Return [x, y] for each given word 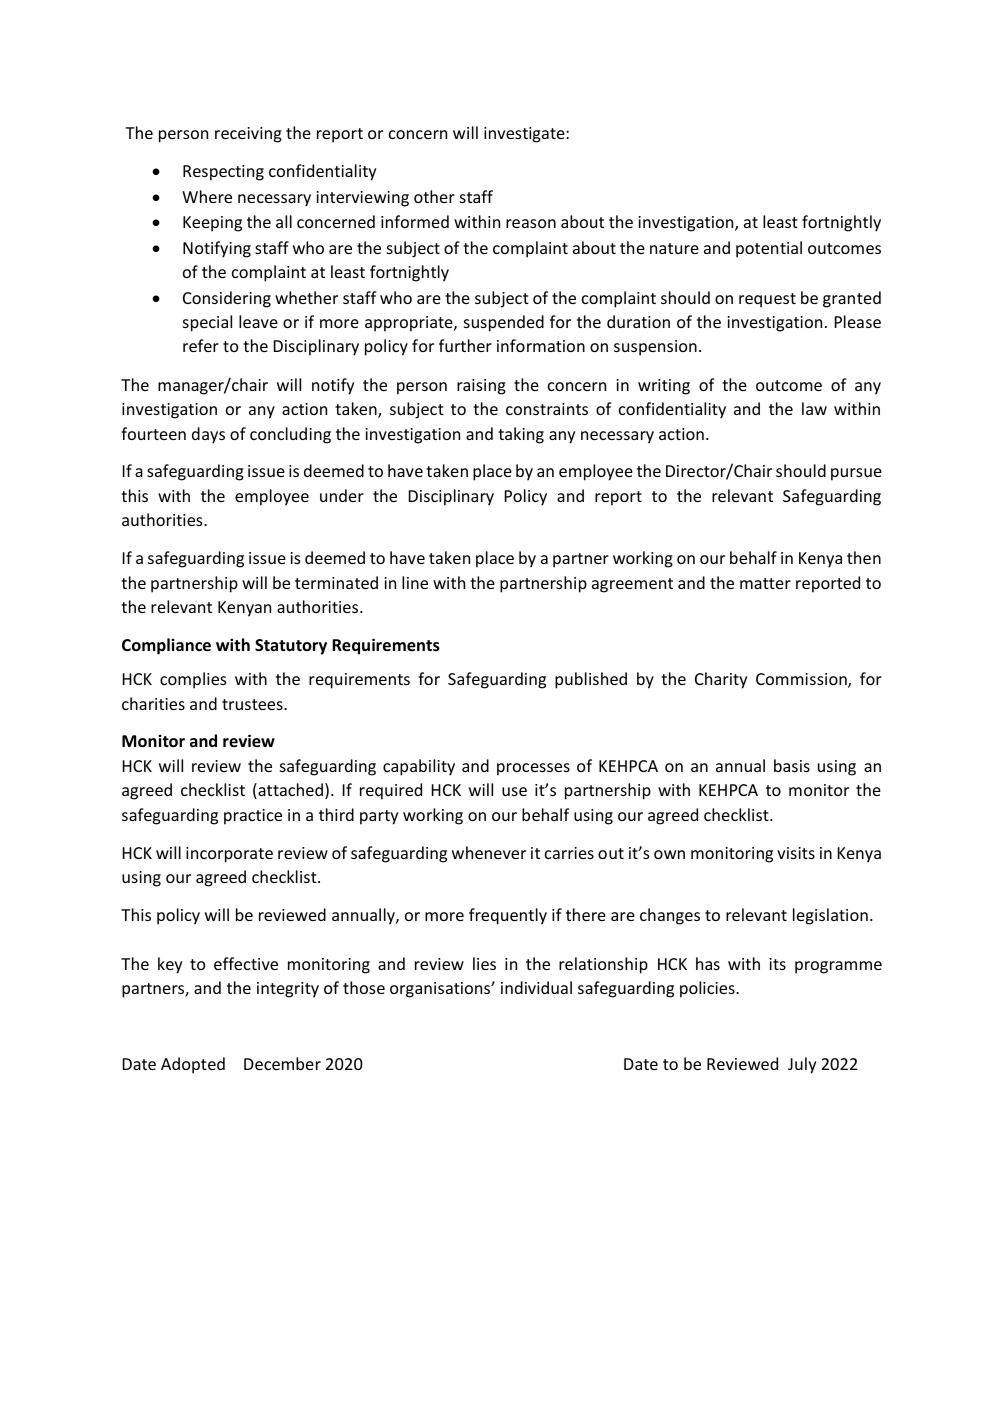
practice [253, 817]
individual [536, 987]
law [814, 408]
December [282, 1063]
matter [765, 583]
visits [796, 853]
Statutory [291, 647]
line [415, 582]
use [514, 791]
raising [481, 387]
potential [769, 249]
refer [201, 345]
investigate [525, 135]
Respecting [223, 173]
